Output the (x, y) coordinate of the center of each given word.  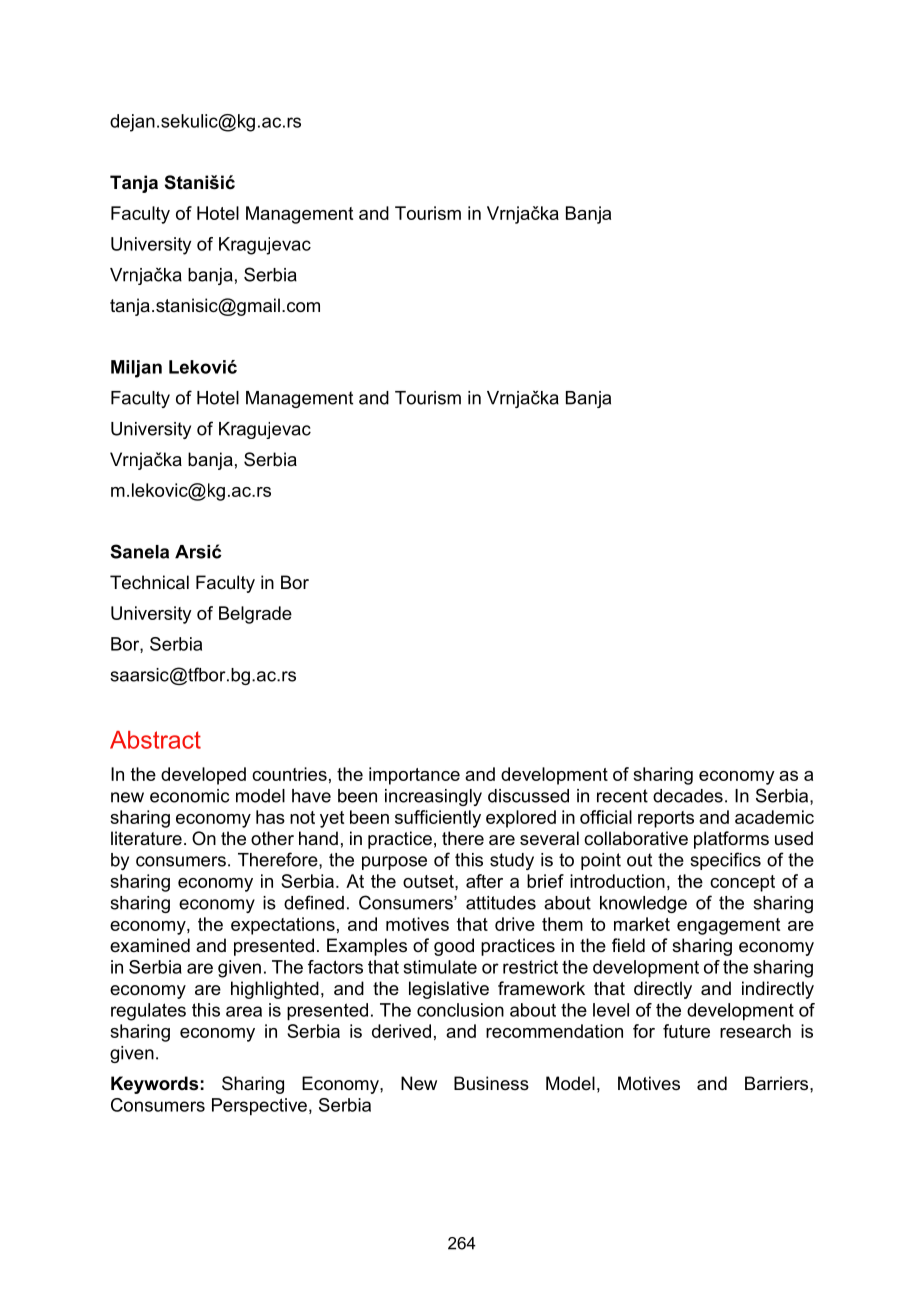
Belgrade (255, 615)
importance (414, 776)
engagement (728, 926)
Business (491, 1083)
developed (203, 776)
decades (688, 796)
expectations (283, 926)
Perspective (259, 1107)
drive (515, 924)
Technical (149, 582)
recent (622, 796)
